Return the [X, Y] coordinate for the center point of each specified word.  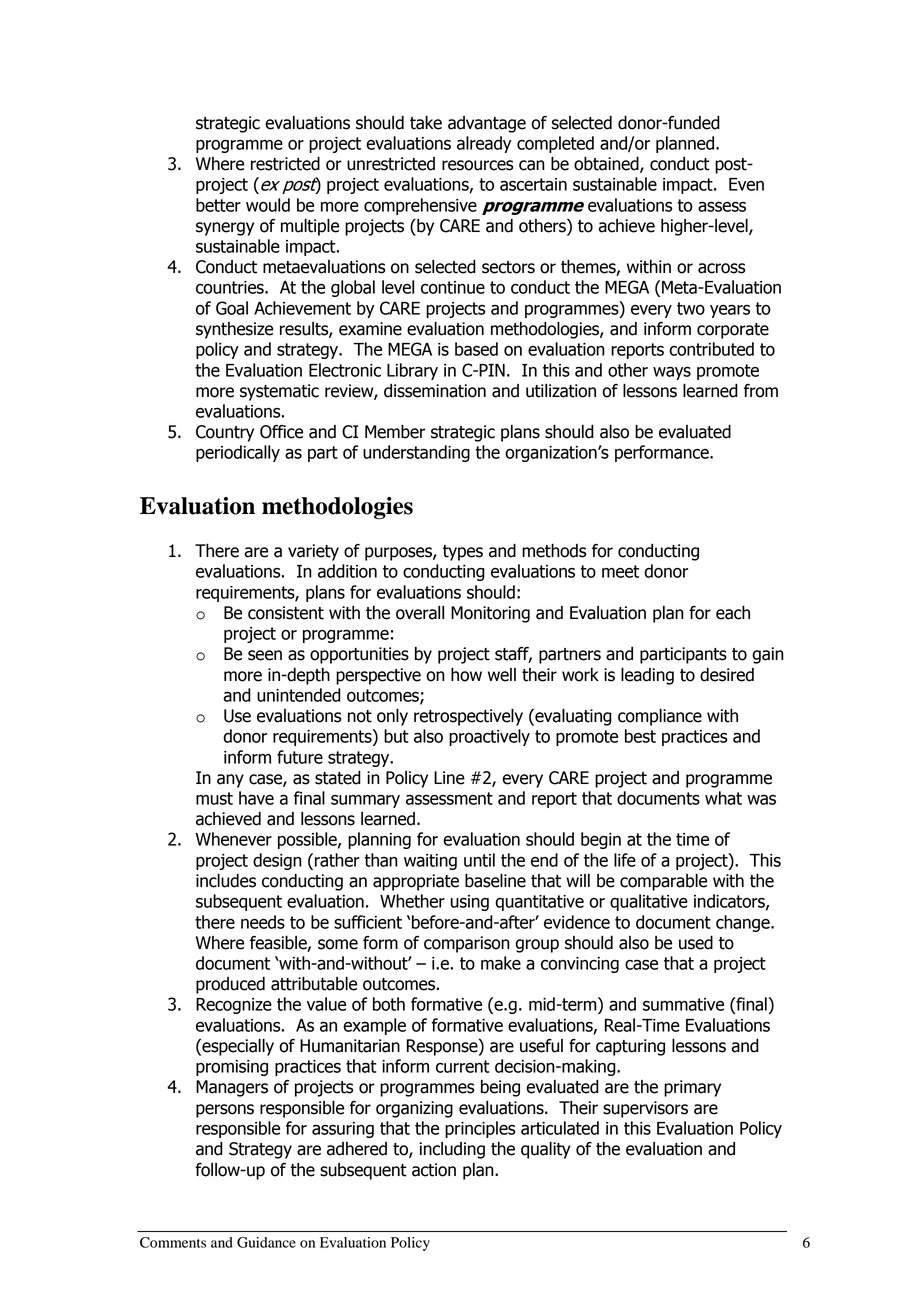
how [466, 675]
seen [265, 655]
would [268, 205]
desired [727, 675]
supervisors [645, 1109]
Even [746, 184]
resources [478, 165]
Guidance [266, 1242]
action [434, 1170]
